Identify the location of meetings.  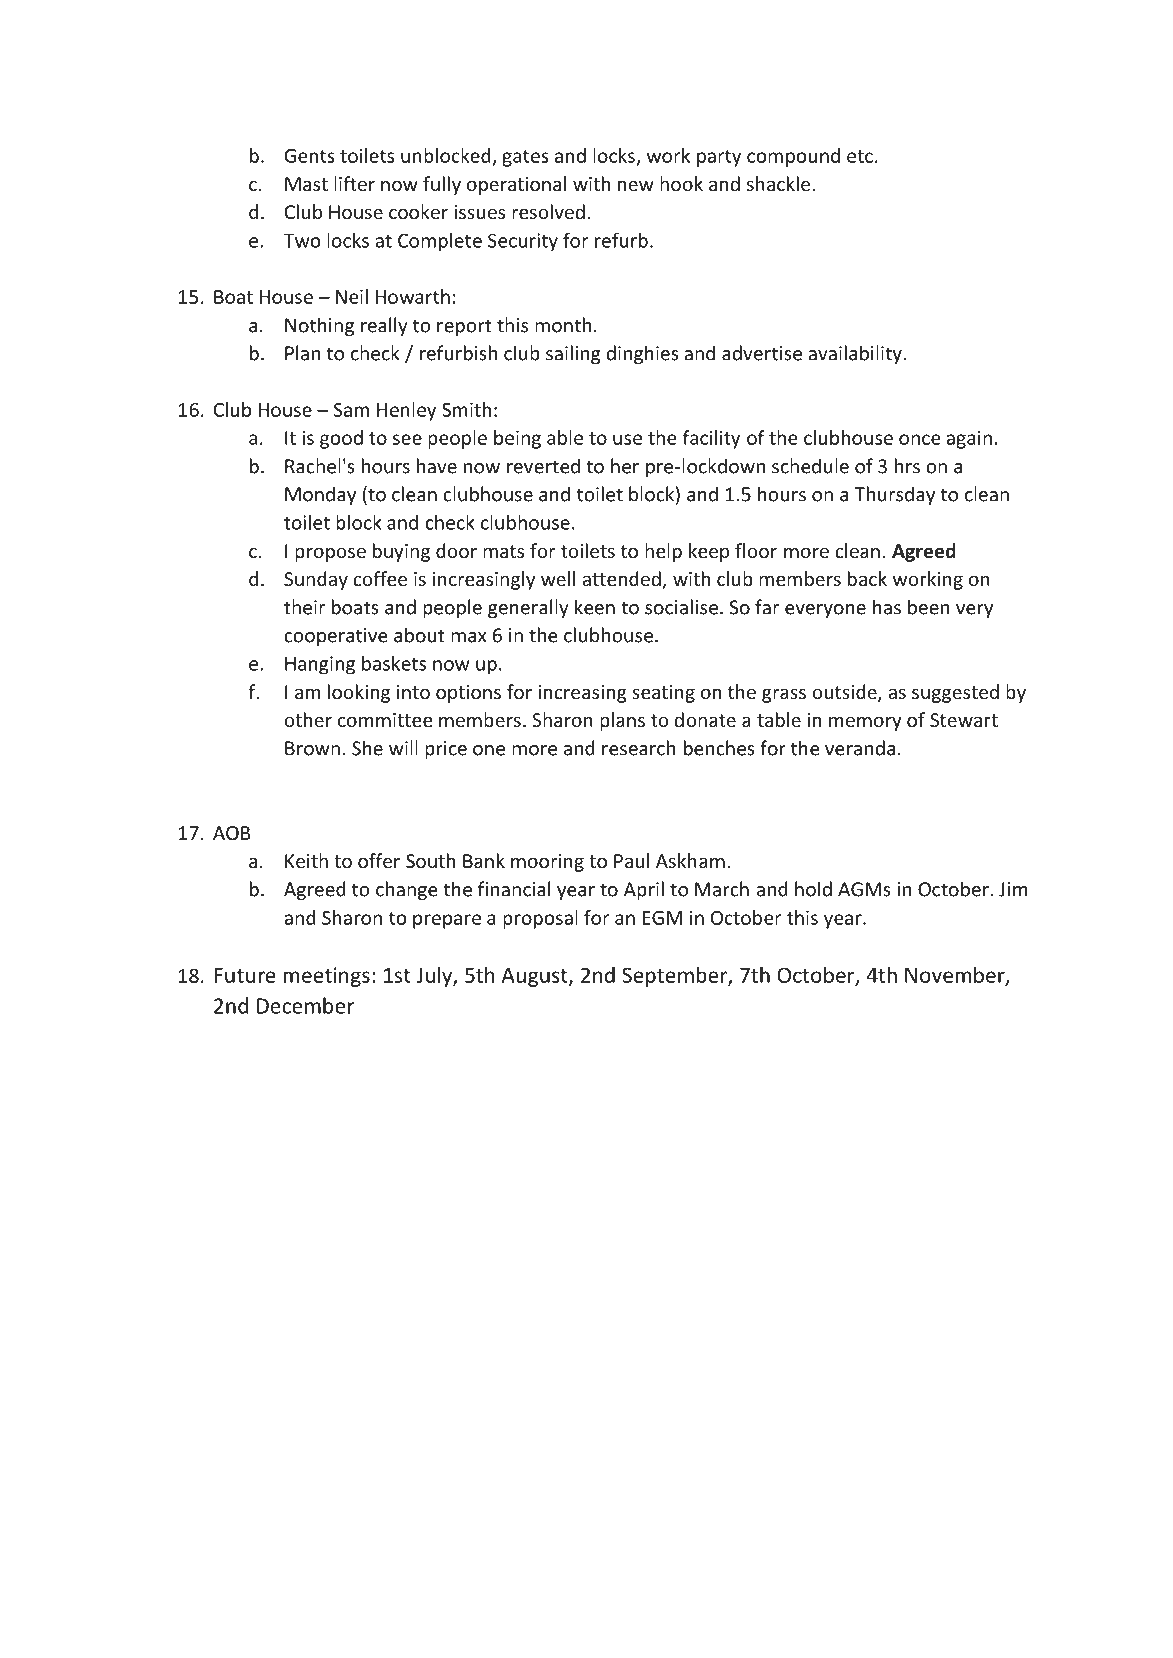
(326, 977).
